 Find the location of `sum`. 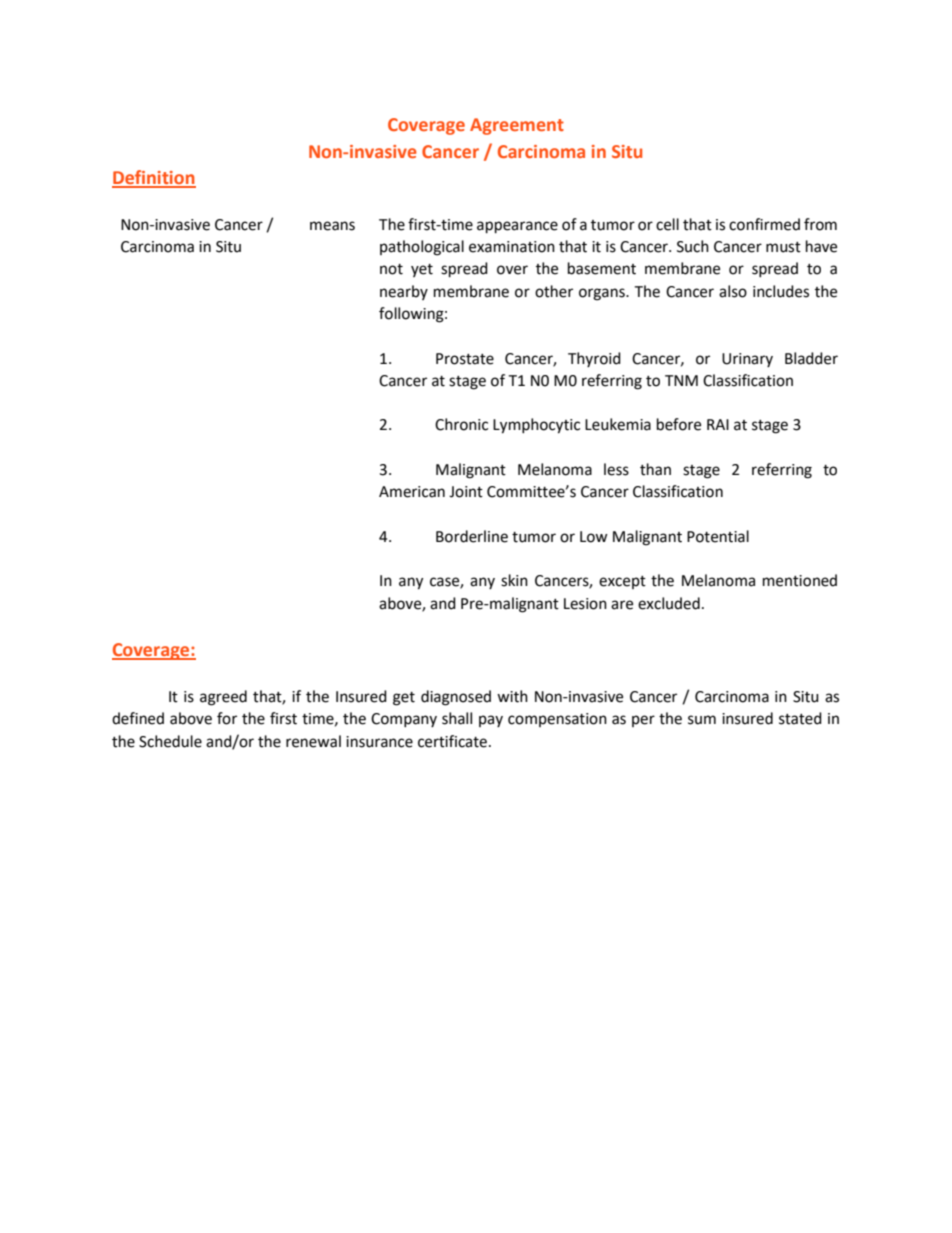

sum is located at coordinates (702, 720).
